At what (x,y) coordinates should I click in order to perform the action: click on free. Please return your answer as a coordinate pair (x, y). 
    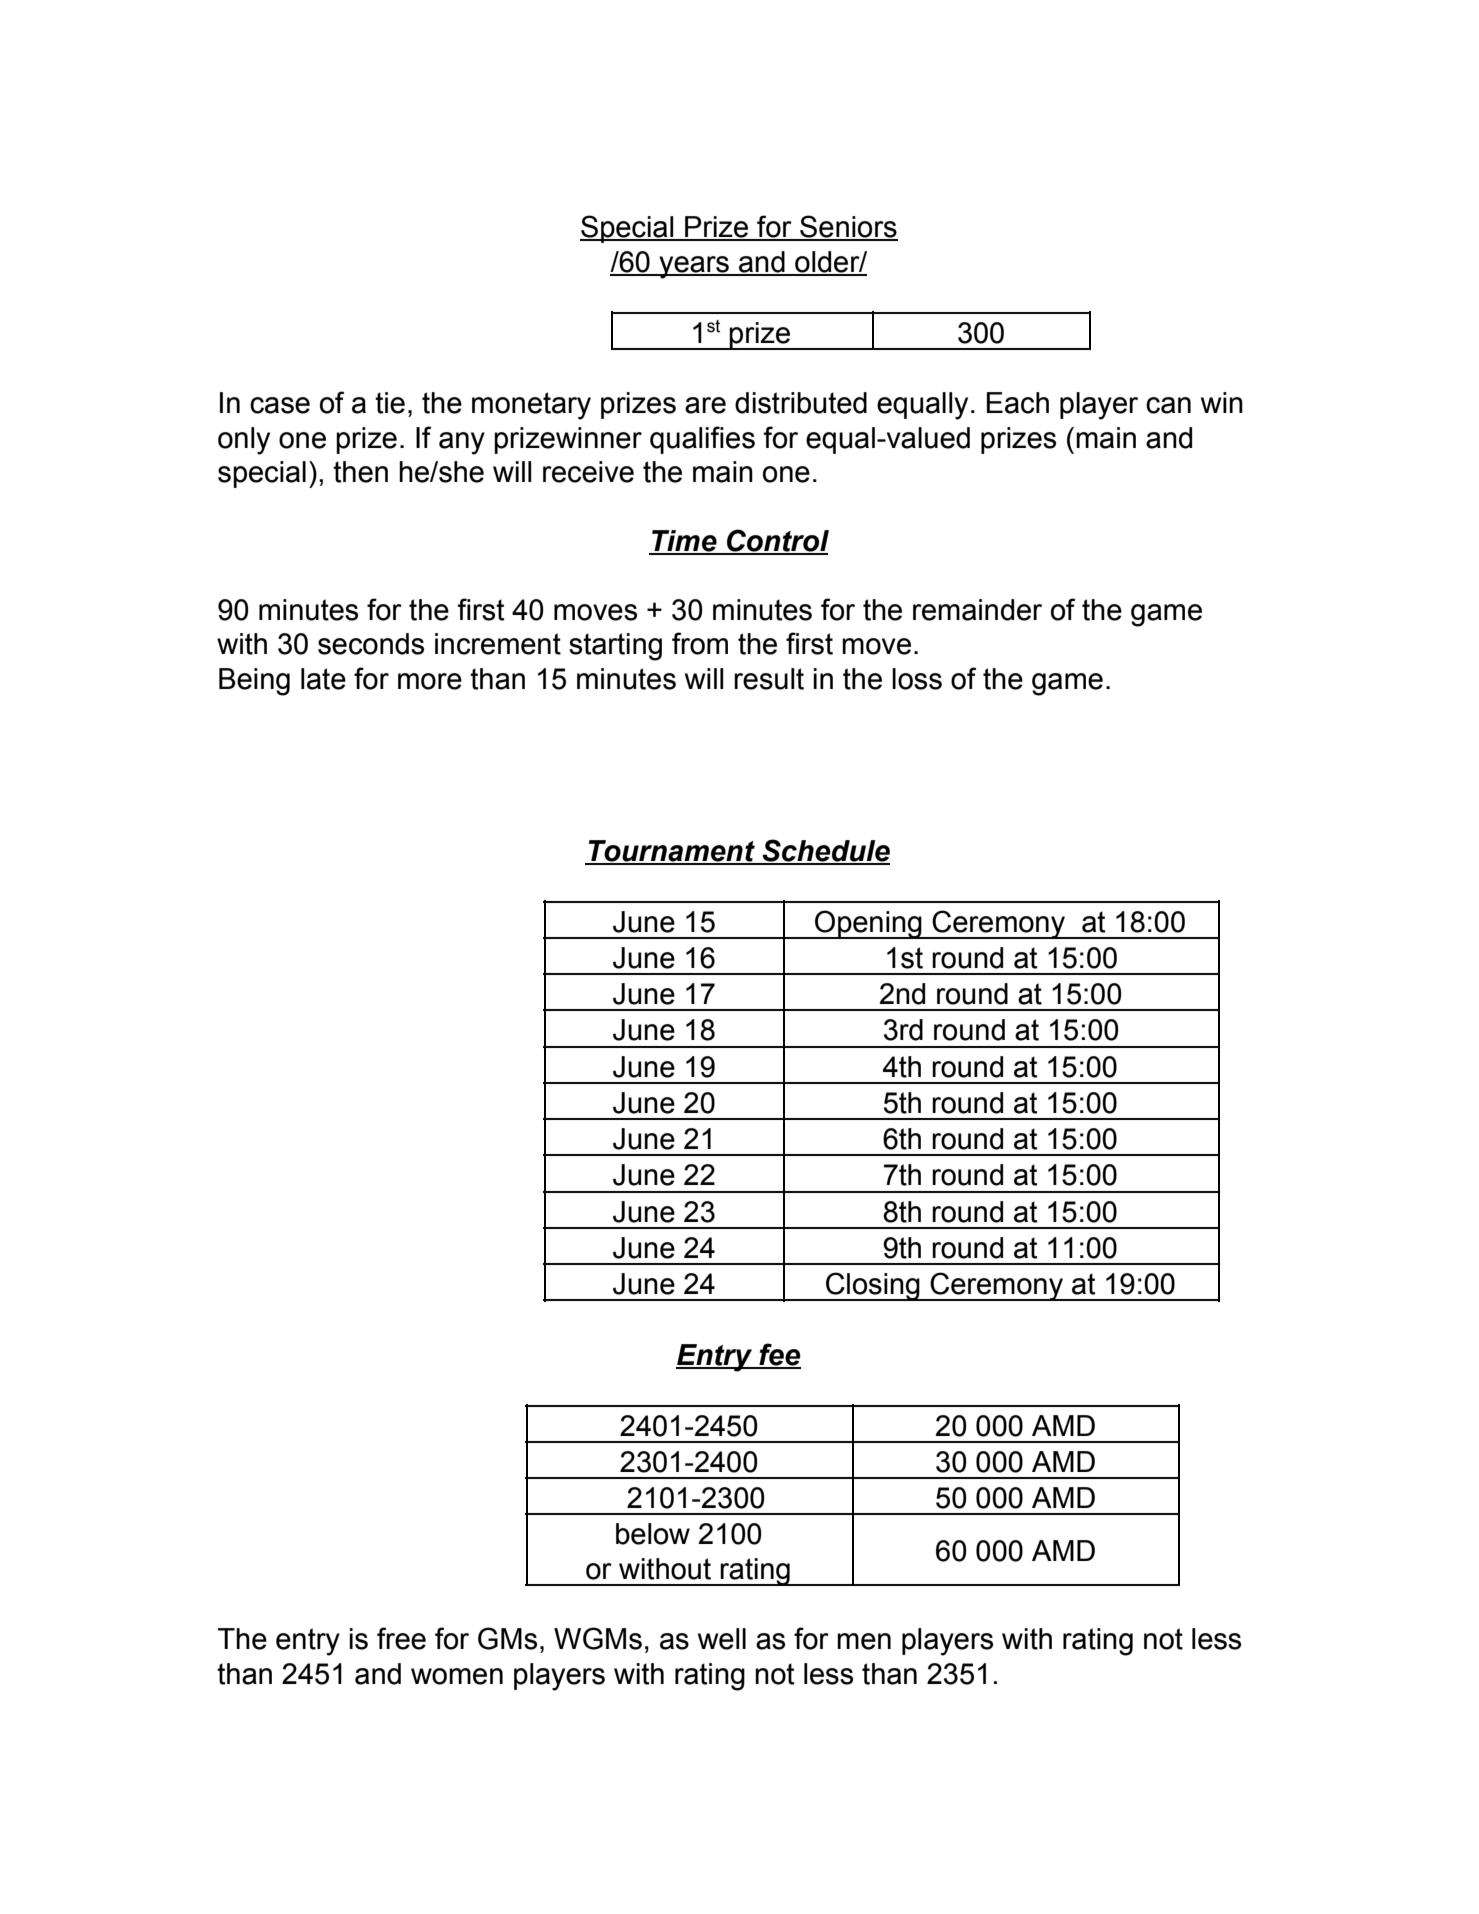
    Looking at the image, I should click on (401, 1638).
